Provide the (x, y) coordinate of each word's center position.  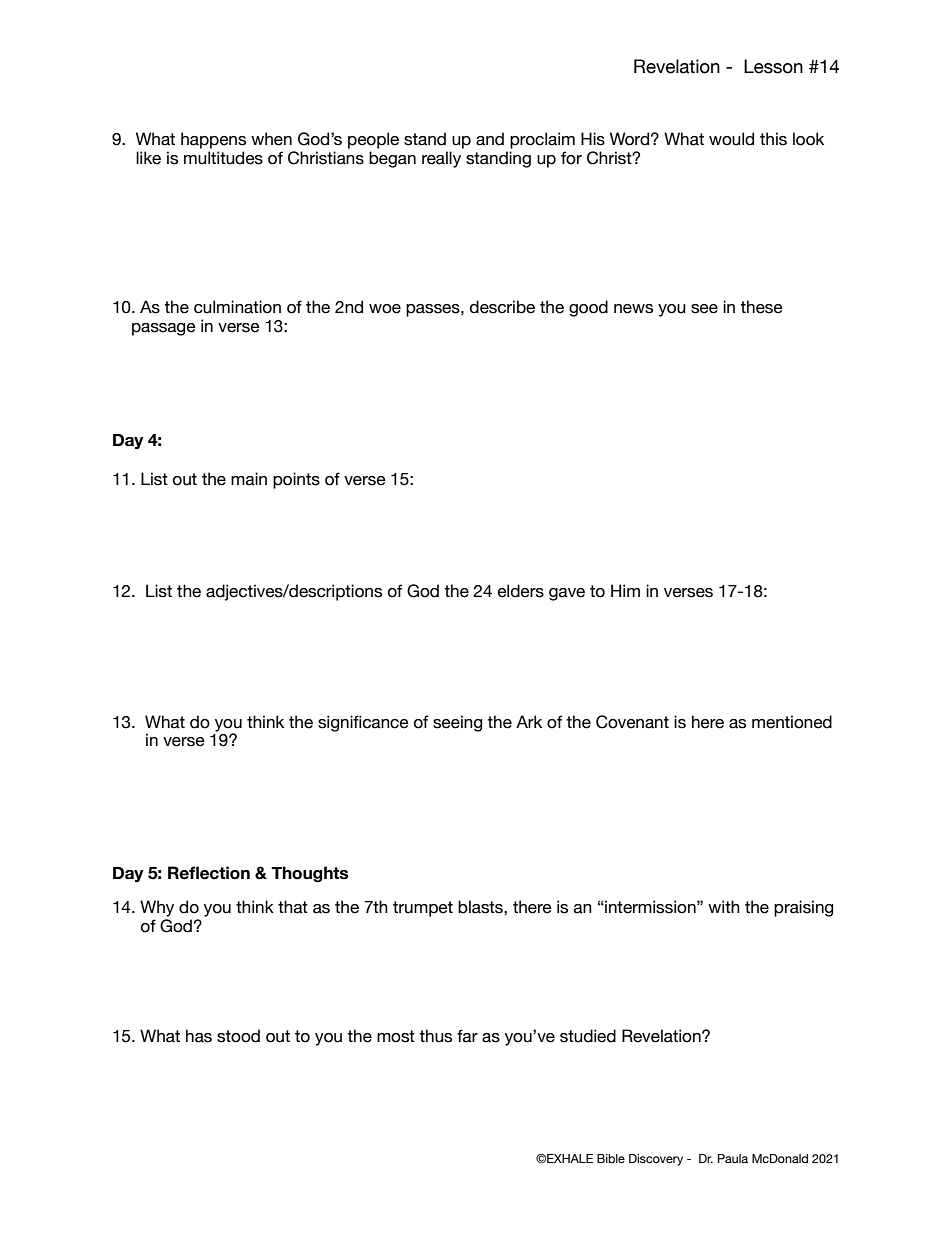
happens (213, 140)
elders (521, 591)
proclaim (542, 140)
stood (238, 1036)
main (249, 479)
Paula (733, 1158)
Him (625, 590)
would (731, 139)
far (467, 1036)
